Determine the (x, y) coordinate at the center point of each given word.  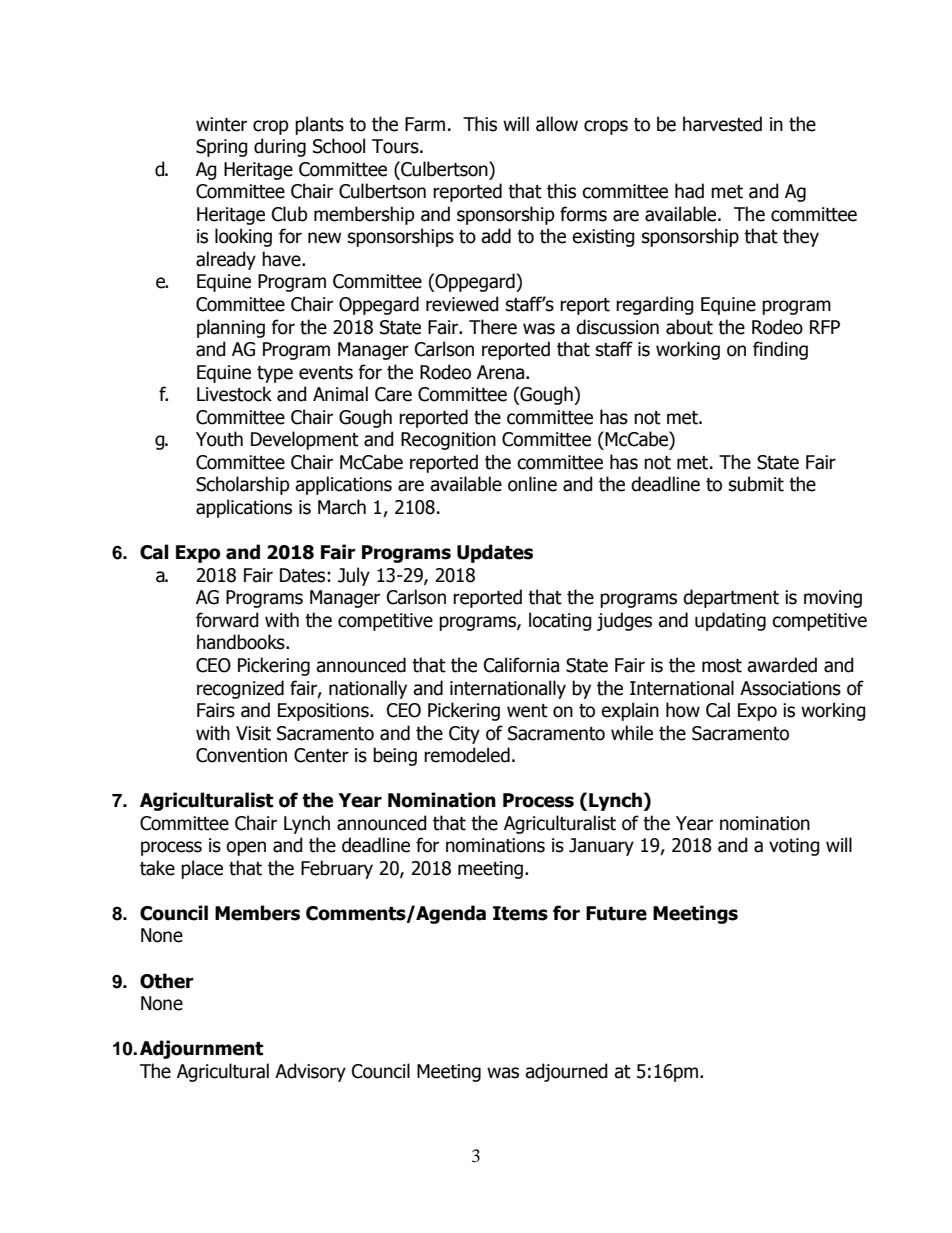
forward (227, 620)
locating (560, 621)
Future (616, 913)
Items (520, 913)
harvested (722, 124)
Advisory (310, 1072)
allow (557, 124)
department (731, 598)
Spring (222, 148)
